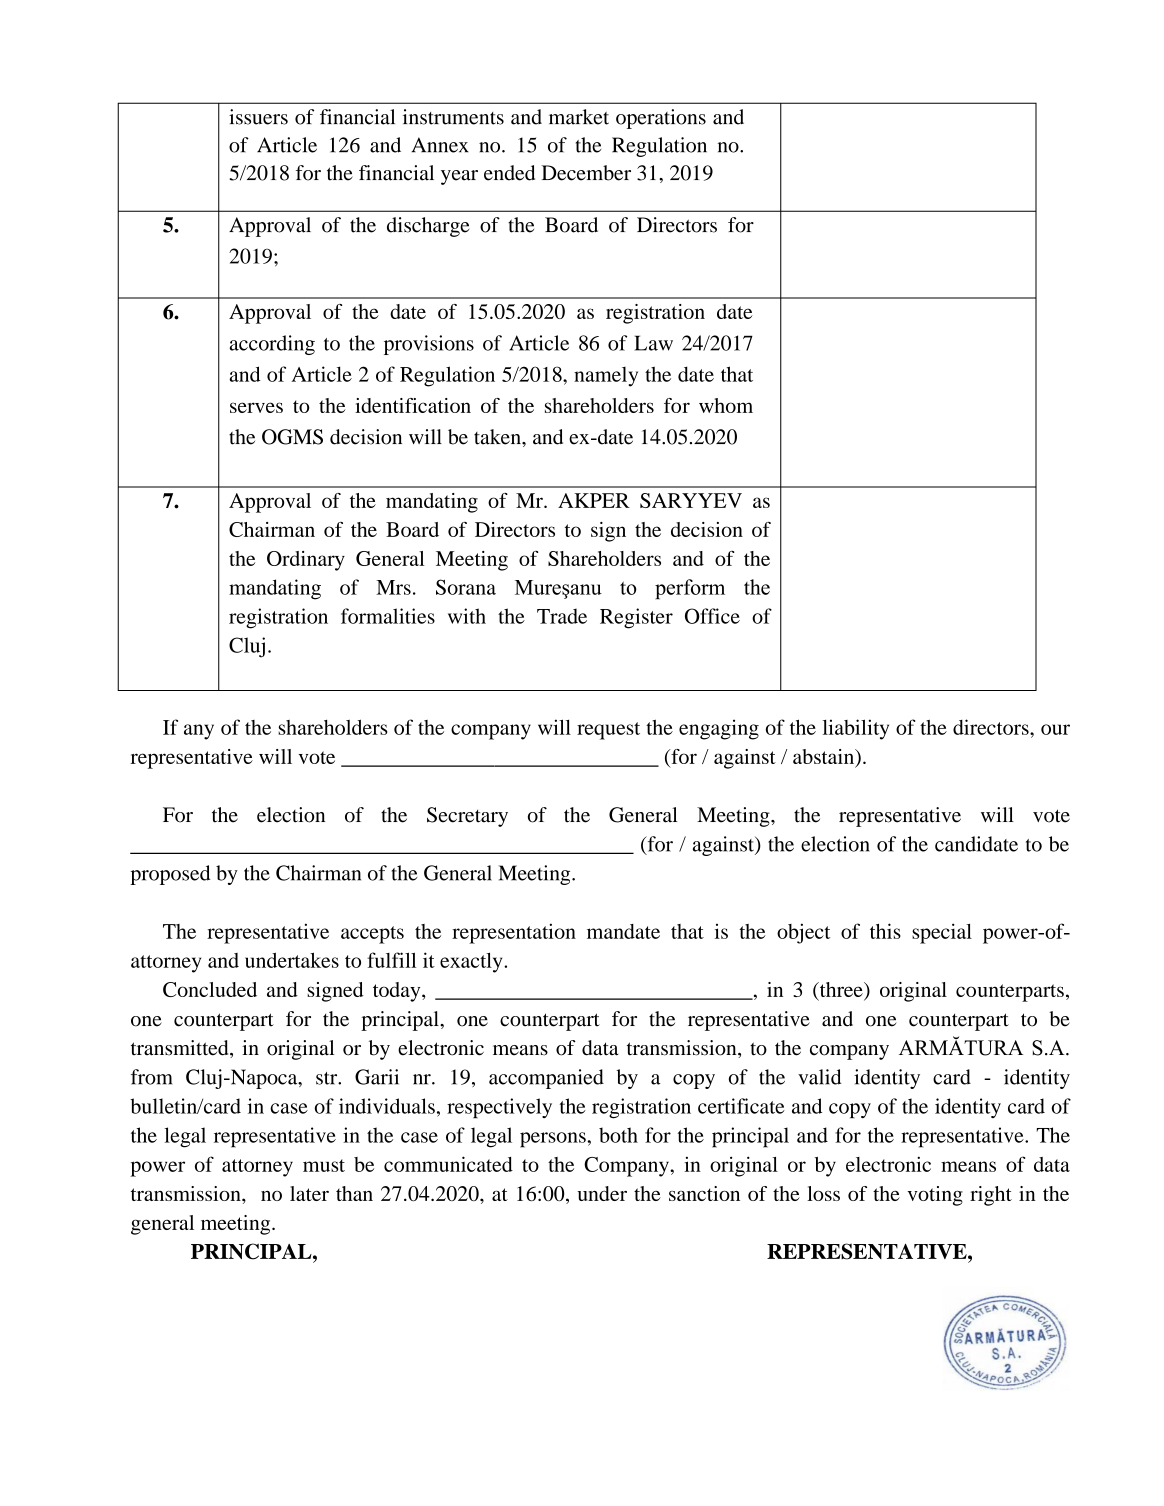  I want to click on operations, so click(661, 119).
